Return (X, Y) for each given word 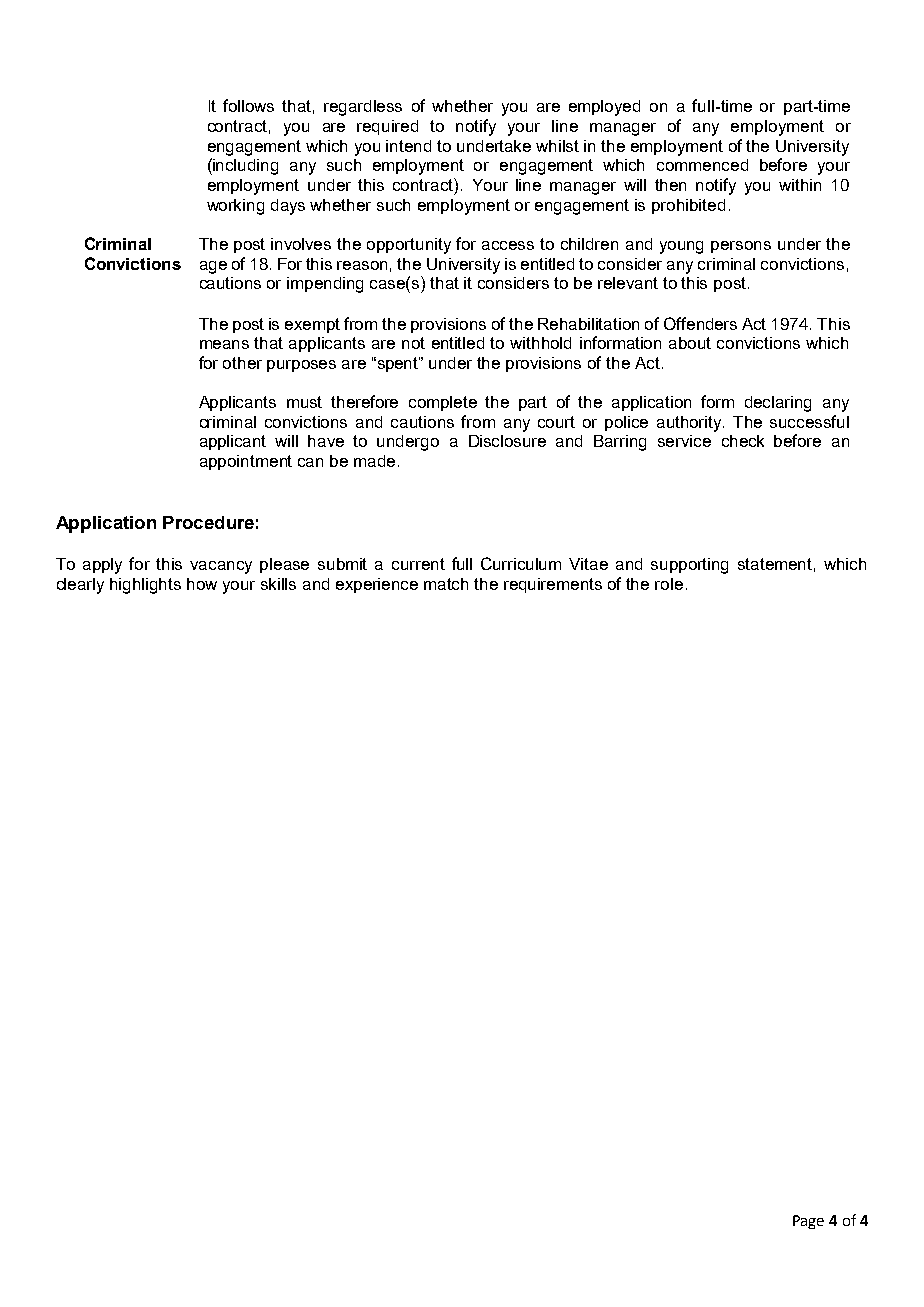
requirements (553, 585)
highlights (145, 586)
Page (808, 1222)
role (669, 584)
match (446, 584)
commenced (702, 165)
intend (408, 146)
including (244, 166)
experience (377, 585)
